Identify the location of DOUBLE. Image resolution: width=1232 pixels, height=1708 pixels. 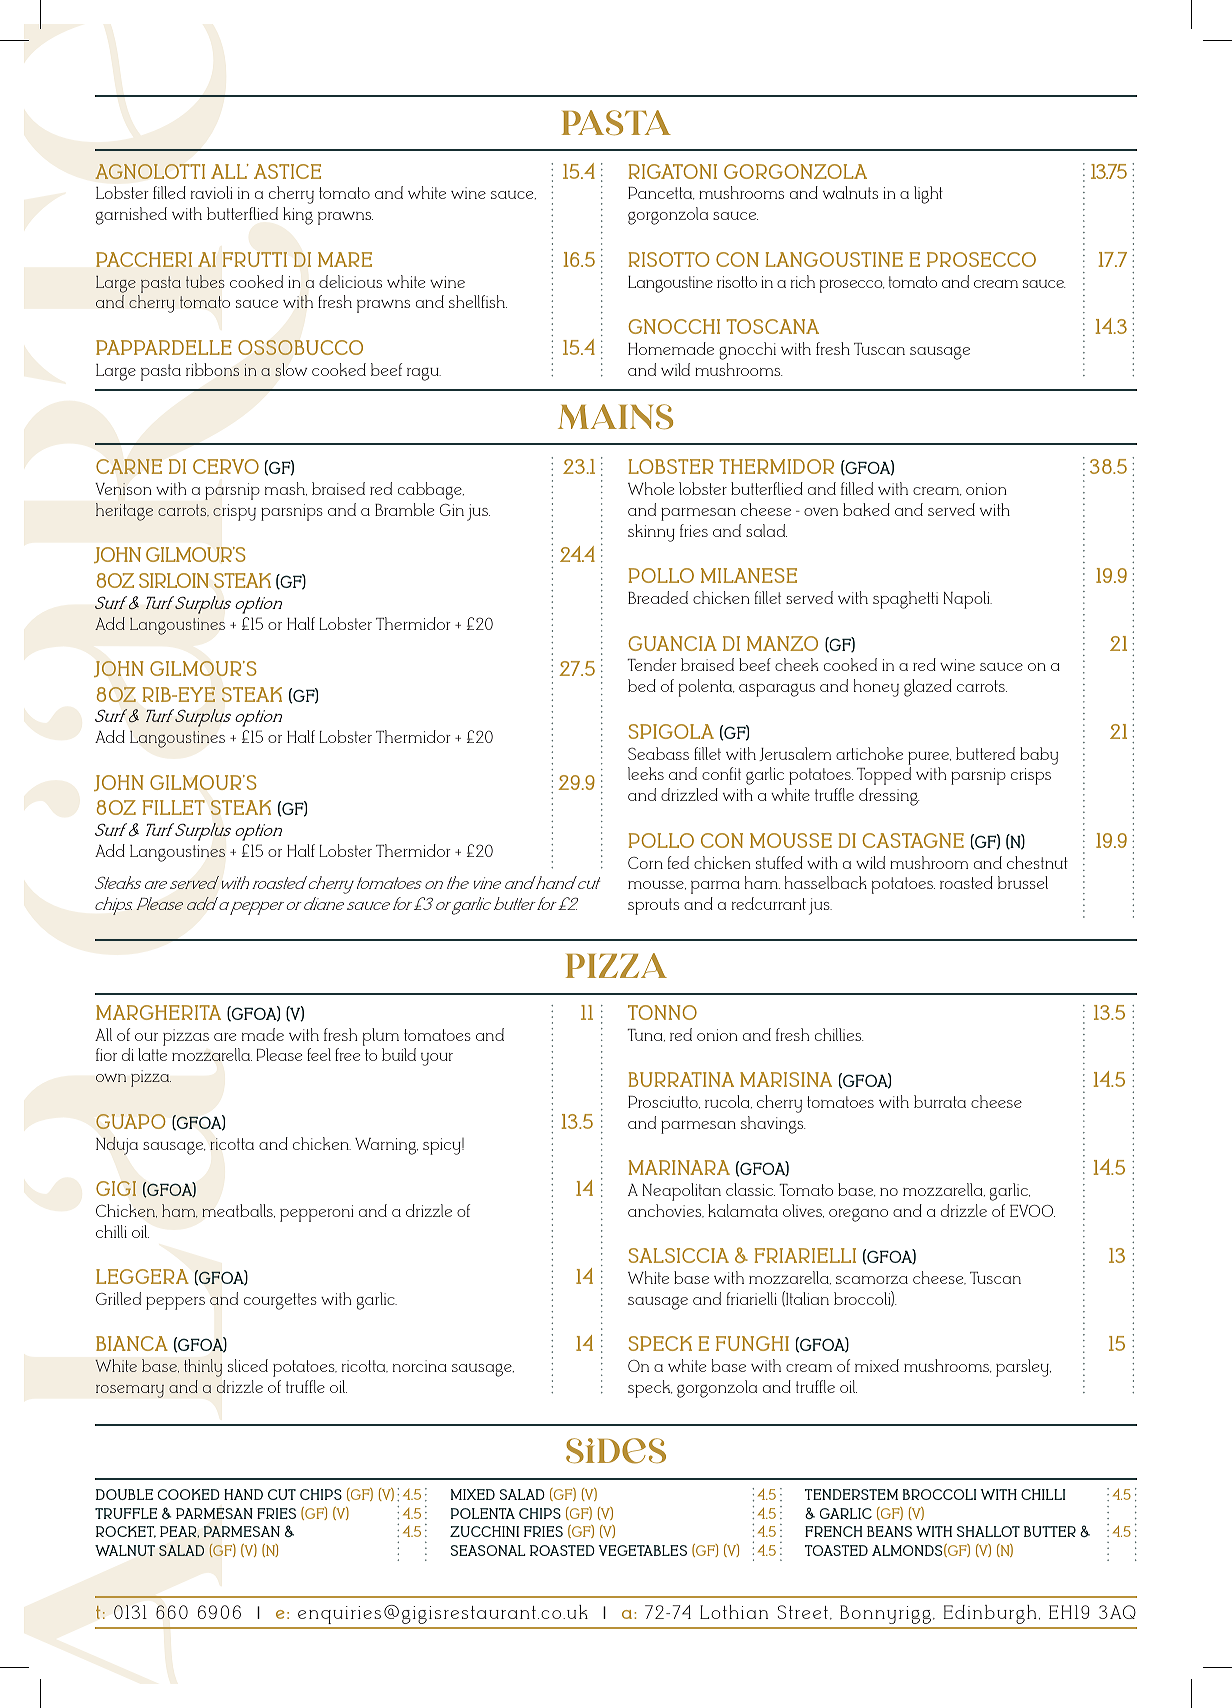
(124, 1494).
